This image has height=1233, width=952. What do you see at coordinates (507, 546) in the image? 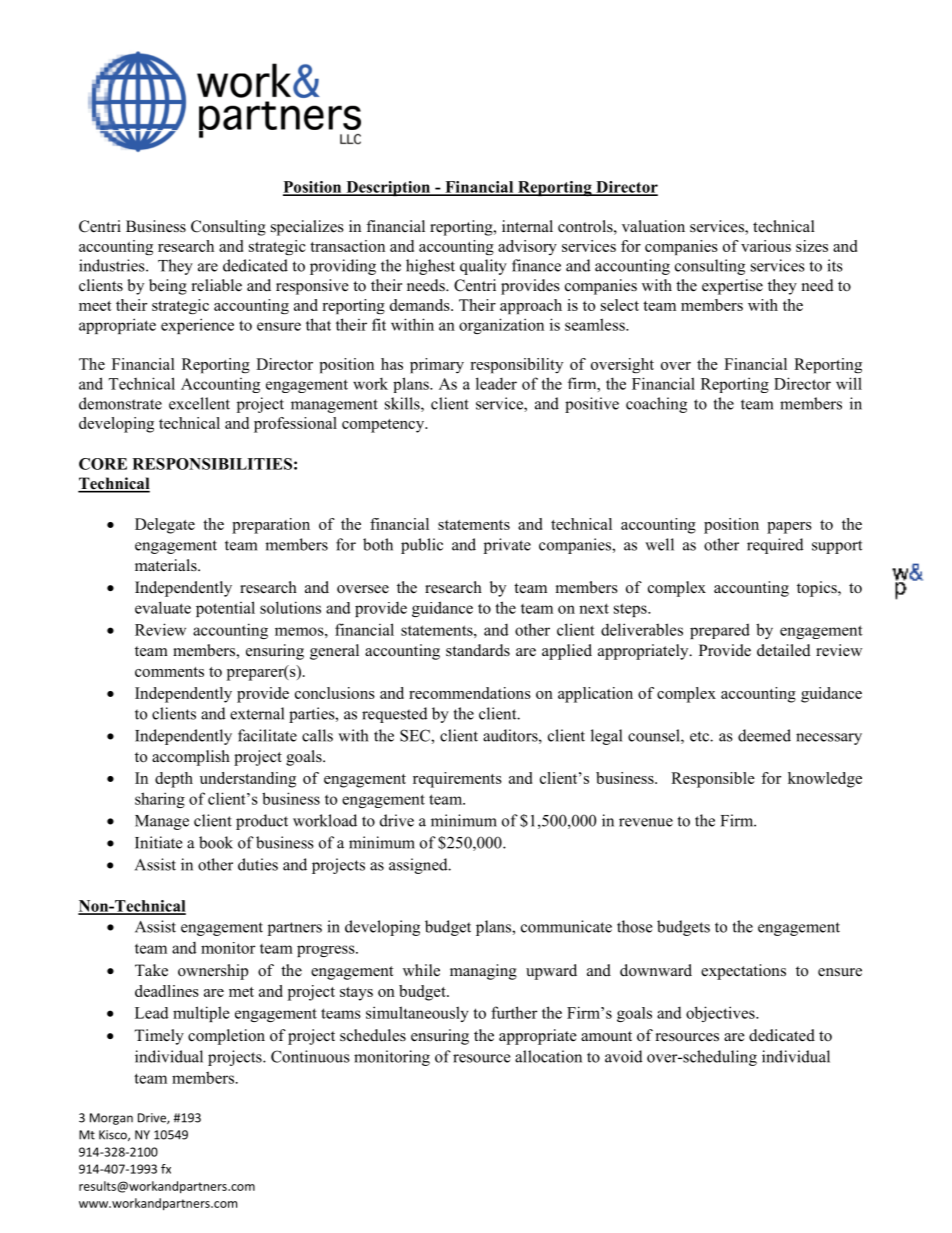
I see `private` at bounding box center [507, 546].
